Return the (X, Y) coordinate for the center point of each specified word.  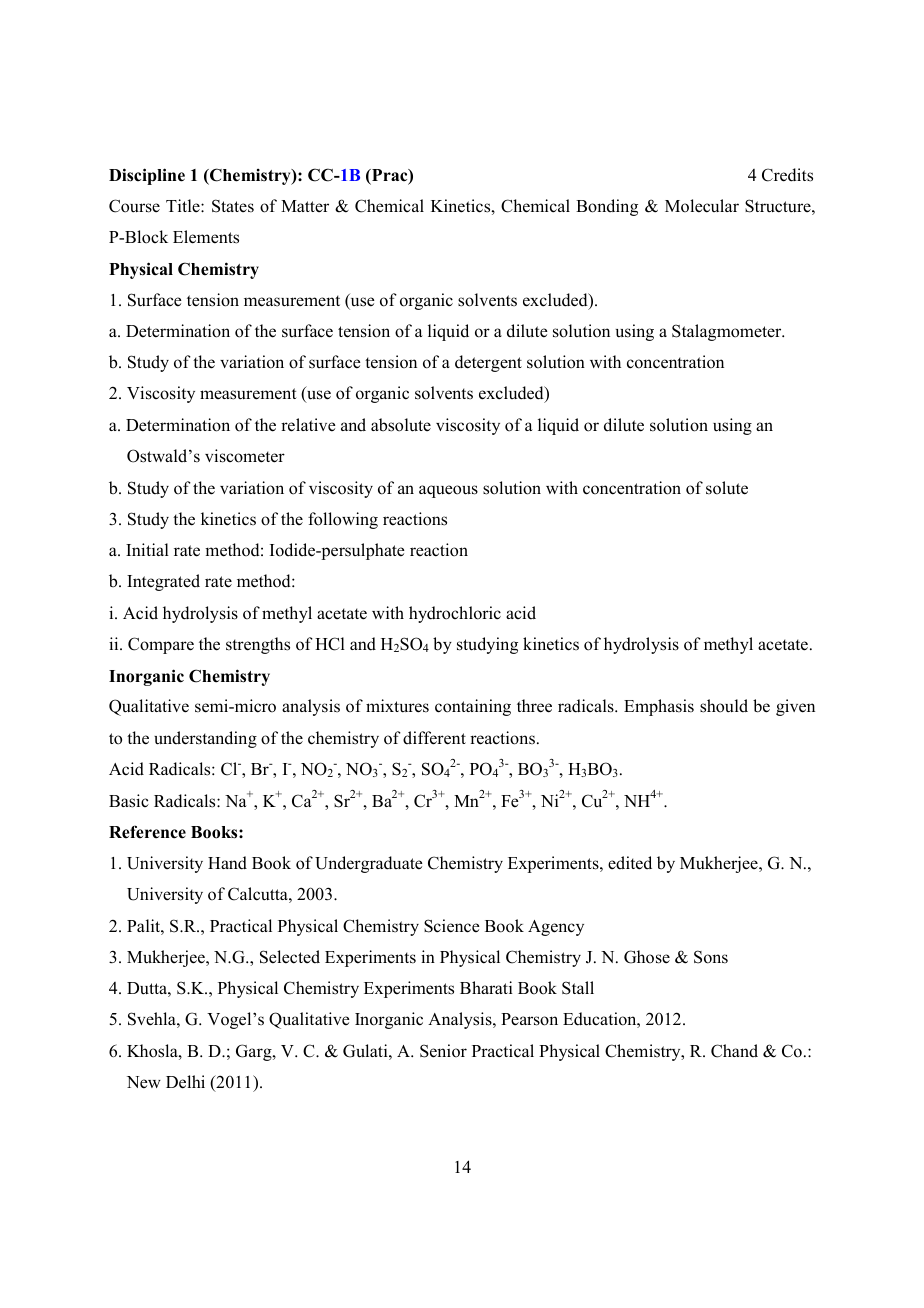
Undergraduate (369, 864)
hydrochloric (455, 614)
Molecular (702, 206)
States (233, 206)
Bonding (607, 207)
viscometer (245, 456)
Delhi (185, 1082)
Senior (443, 1051)
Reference (147, 832)
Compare (161, 645)
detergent (488, 363)
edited (630, 863)
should (724, 706)
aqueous (448, 491)
